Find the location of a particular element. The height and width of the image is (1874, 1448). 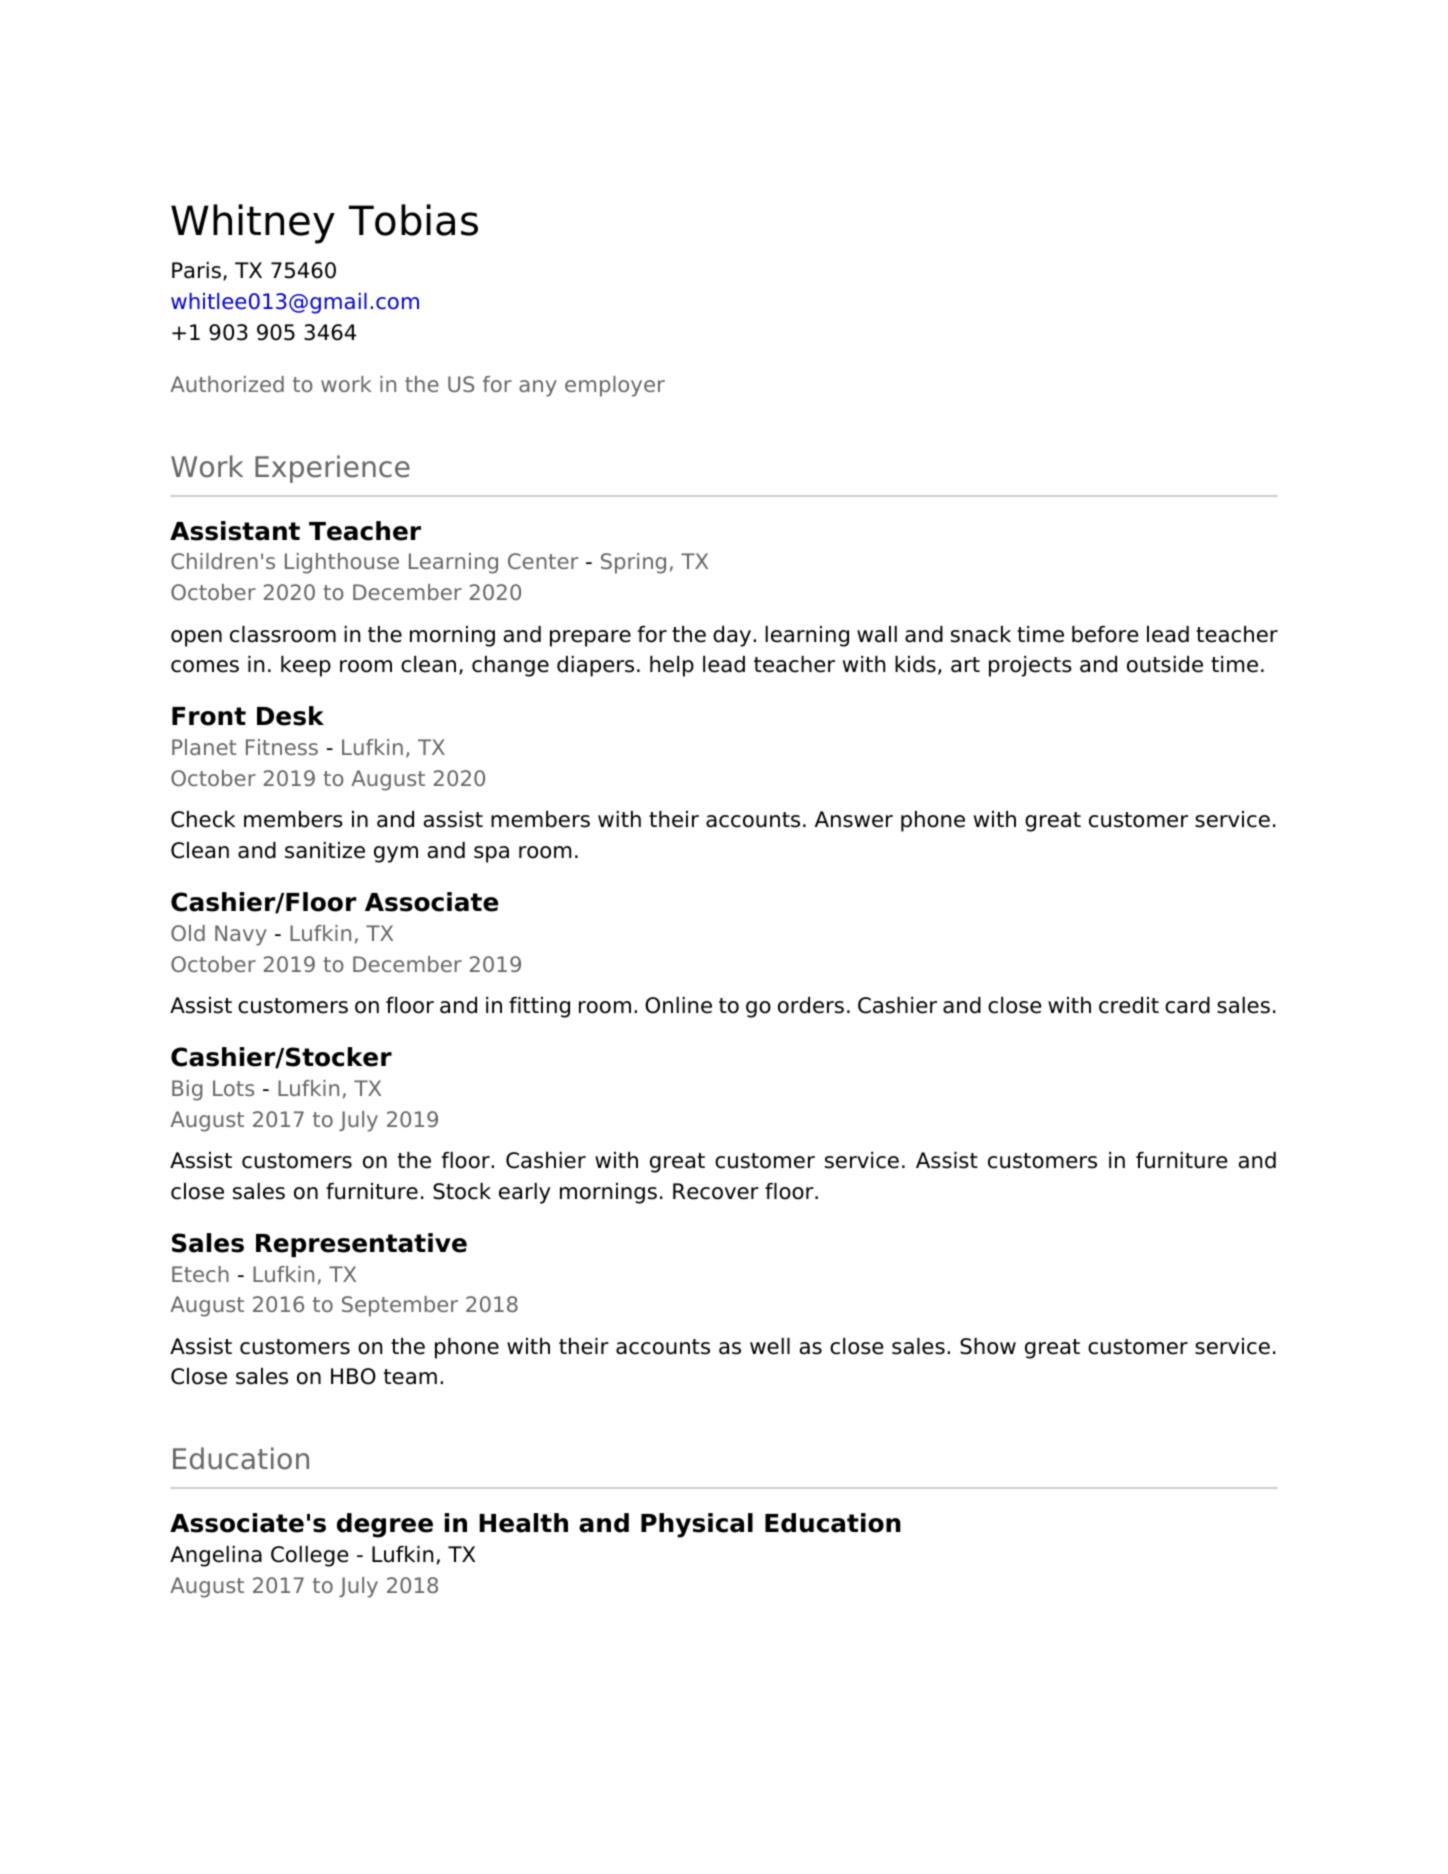

credit is located at coordinates (1129, 1005).
